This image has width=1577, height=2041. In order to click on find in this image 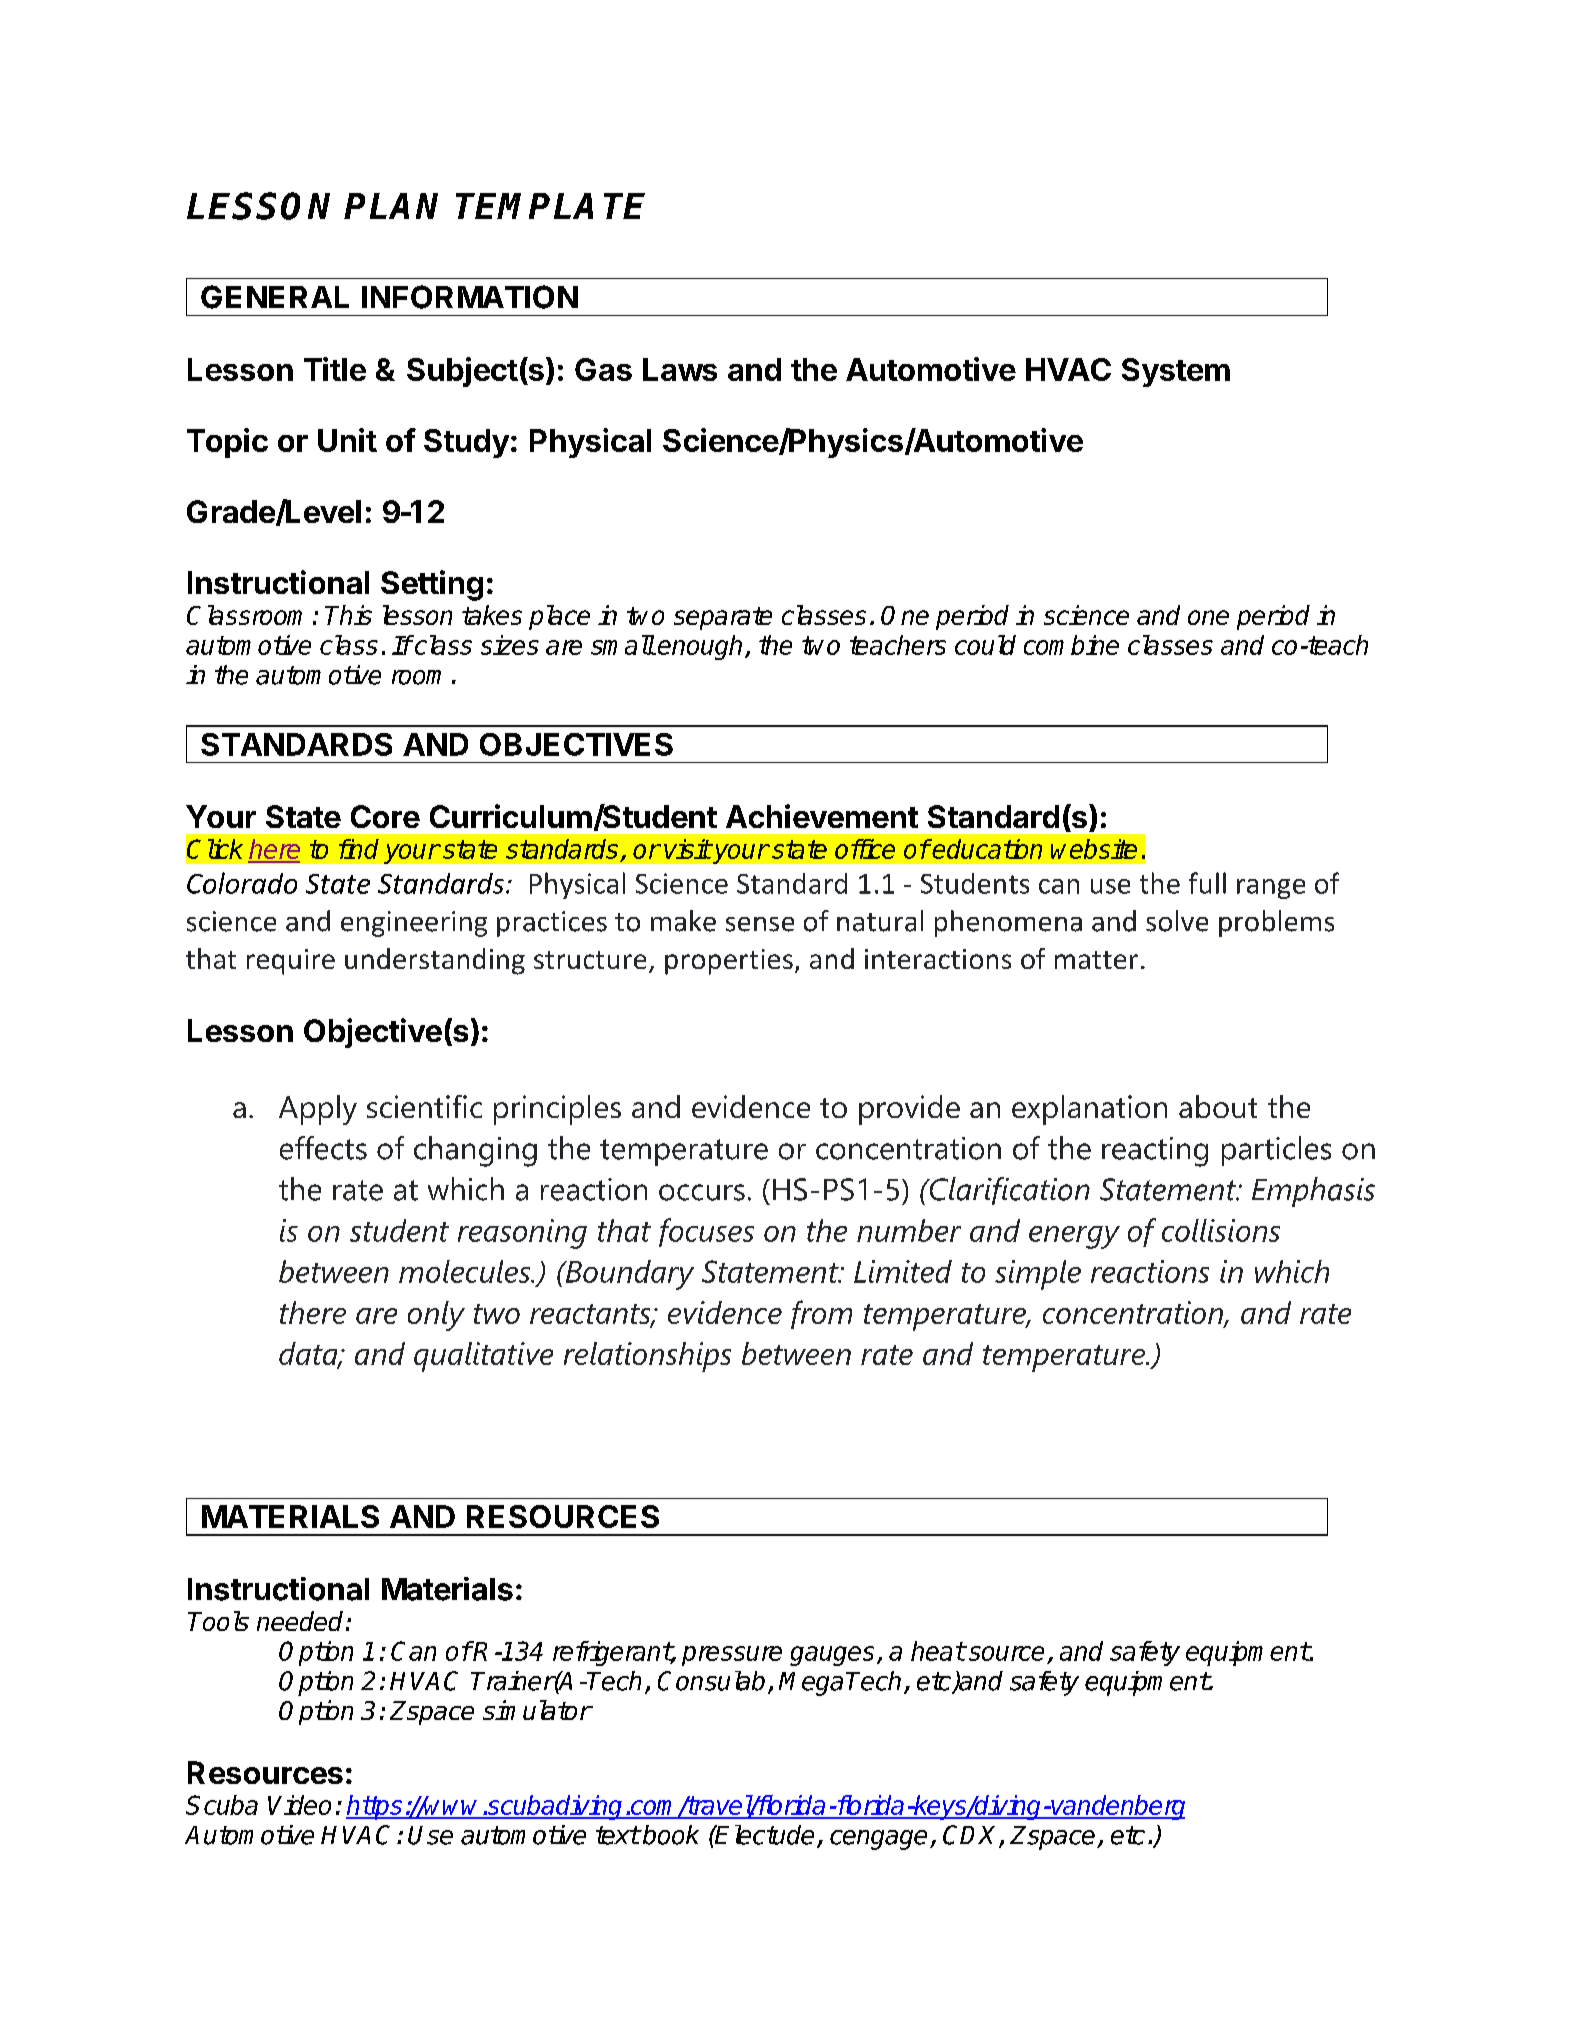, I will do `click(359, 849)`.
